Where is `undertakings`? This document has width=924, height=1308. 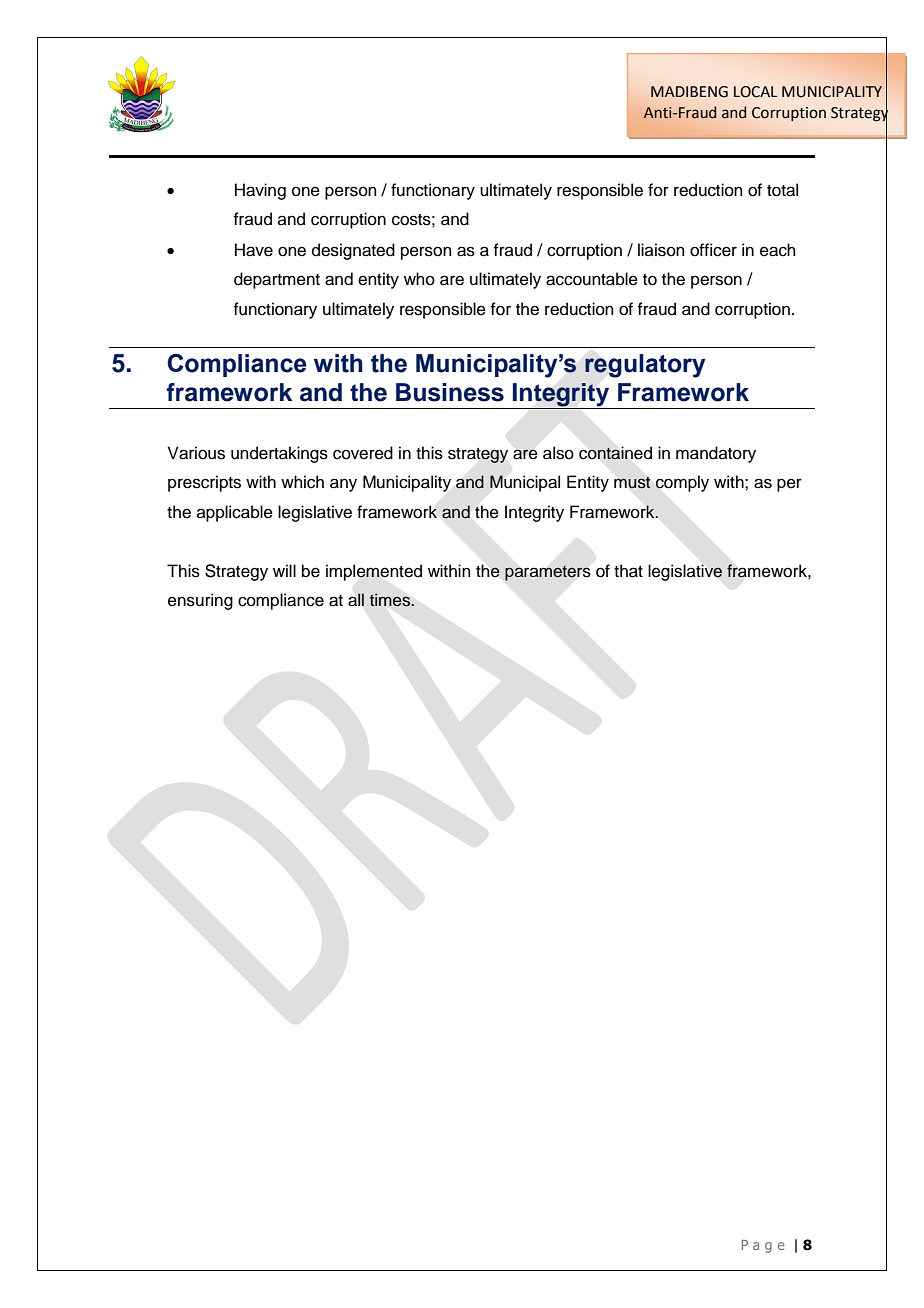 undertakings is located at coordinates (279, 454).
